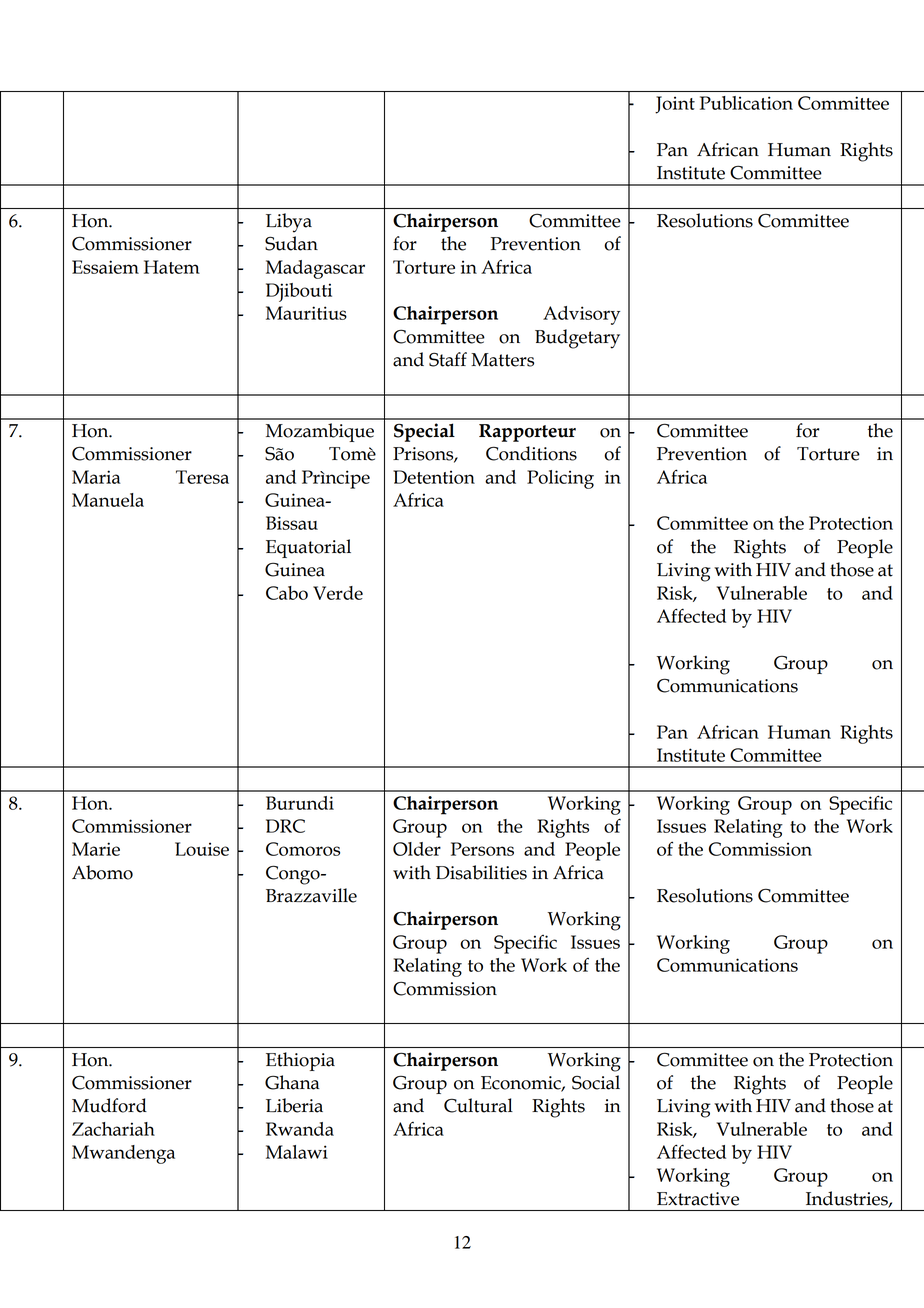 Image resolution: width=924 pixels, height=1308 pixels. I want to click on Teresa, so click(202, 477).
